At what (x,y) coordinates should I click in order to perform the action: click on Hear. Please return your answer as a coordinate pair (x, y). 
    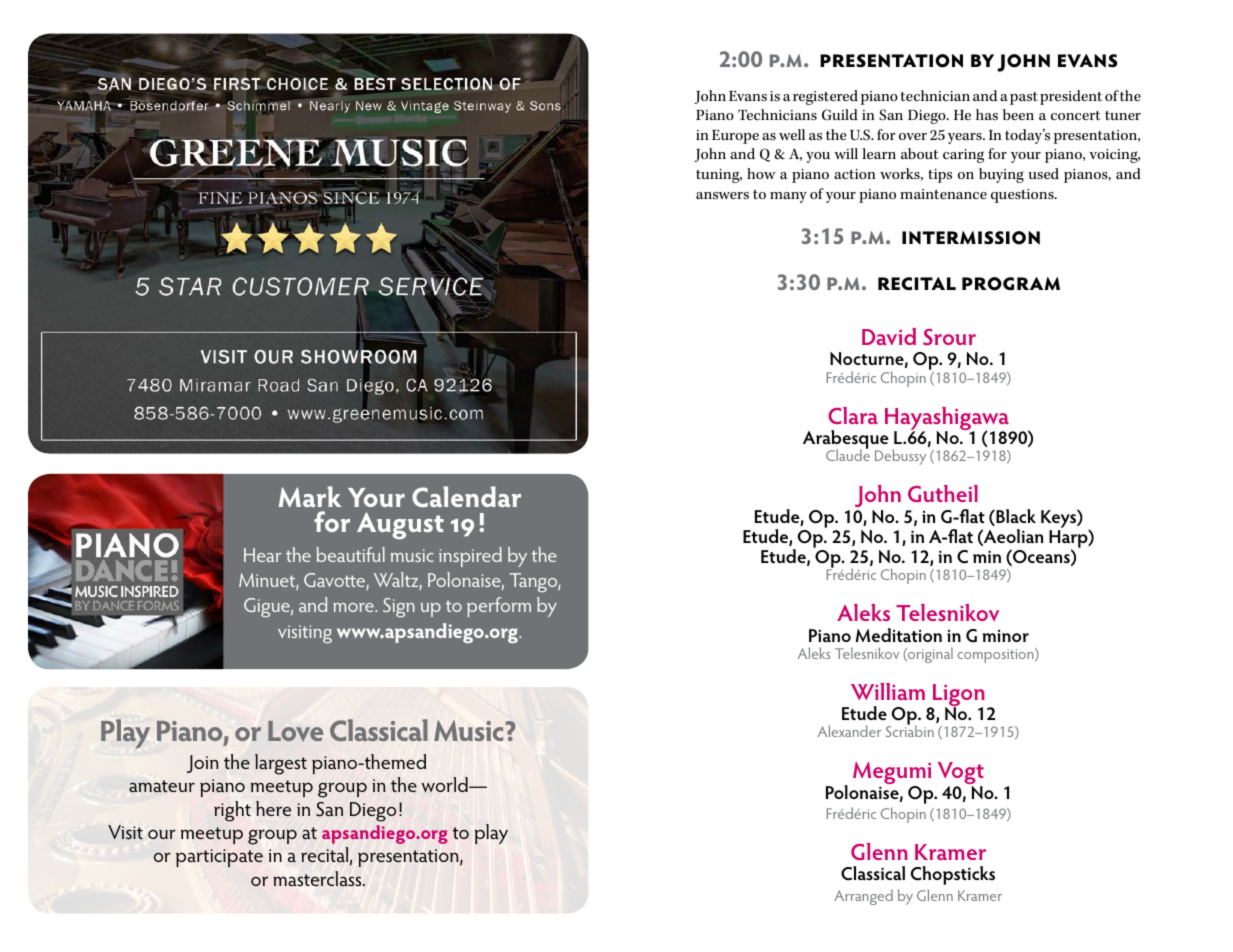
    Looking at the image, I should click on (262, 555).
